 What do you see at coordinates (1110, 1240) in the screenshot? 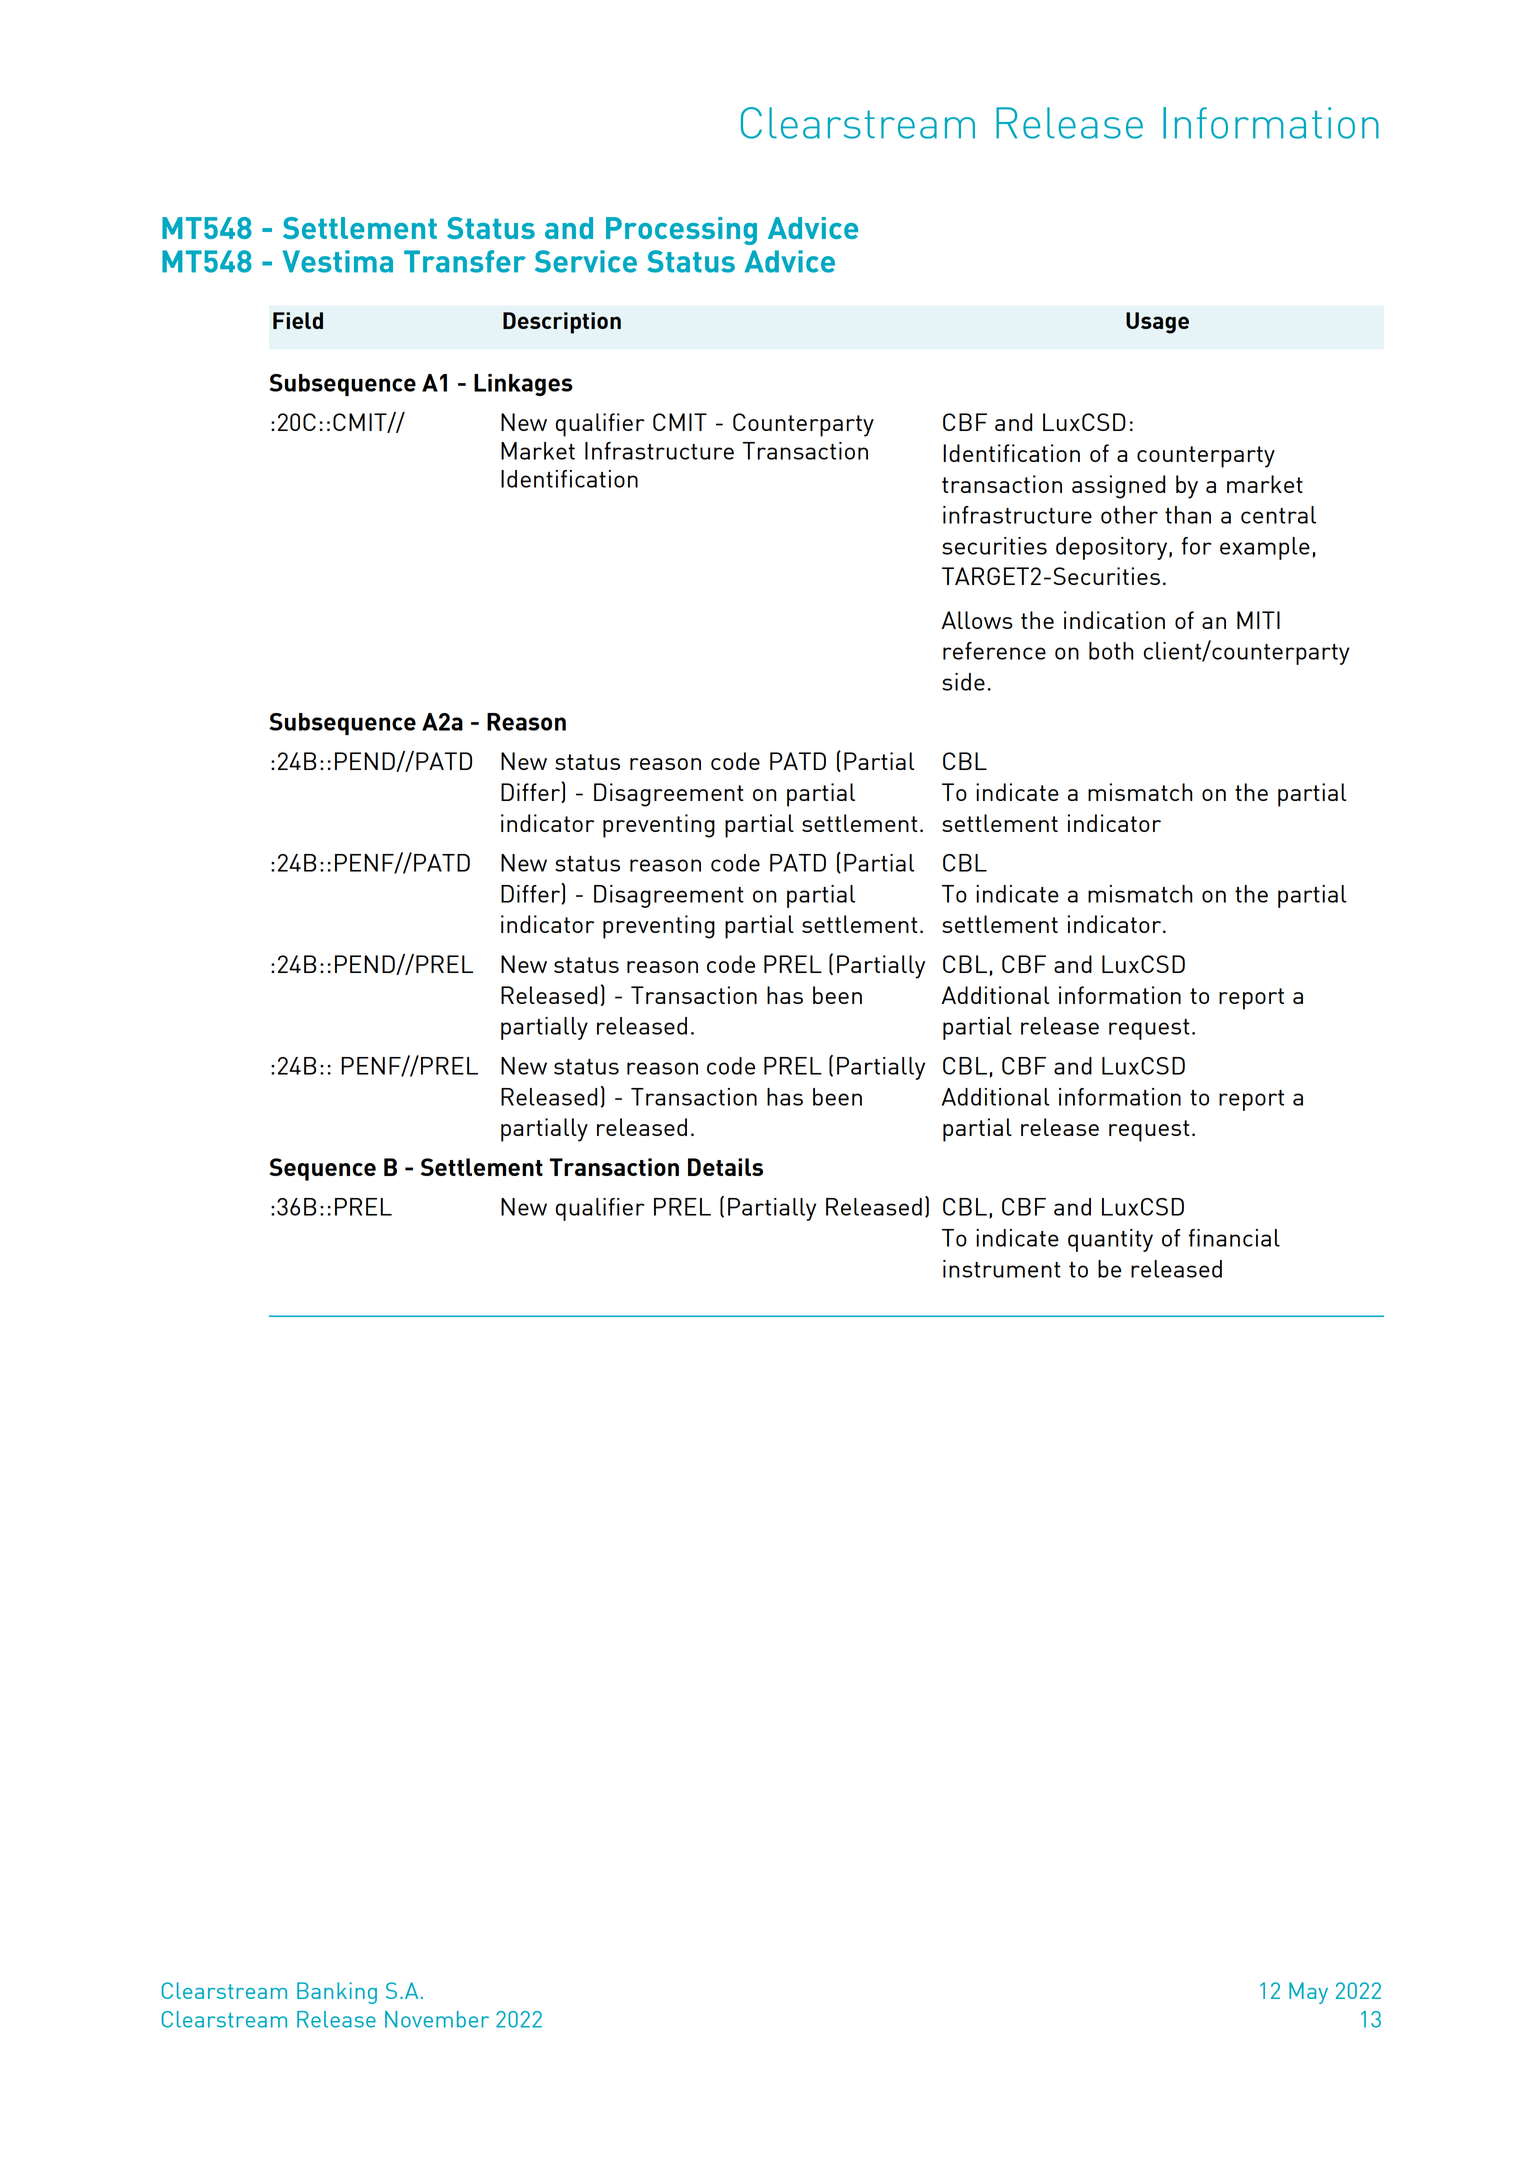
I see `quantity` at bounding box center [1110, 1240].
